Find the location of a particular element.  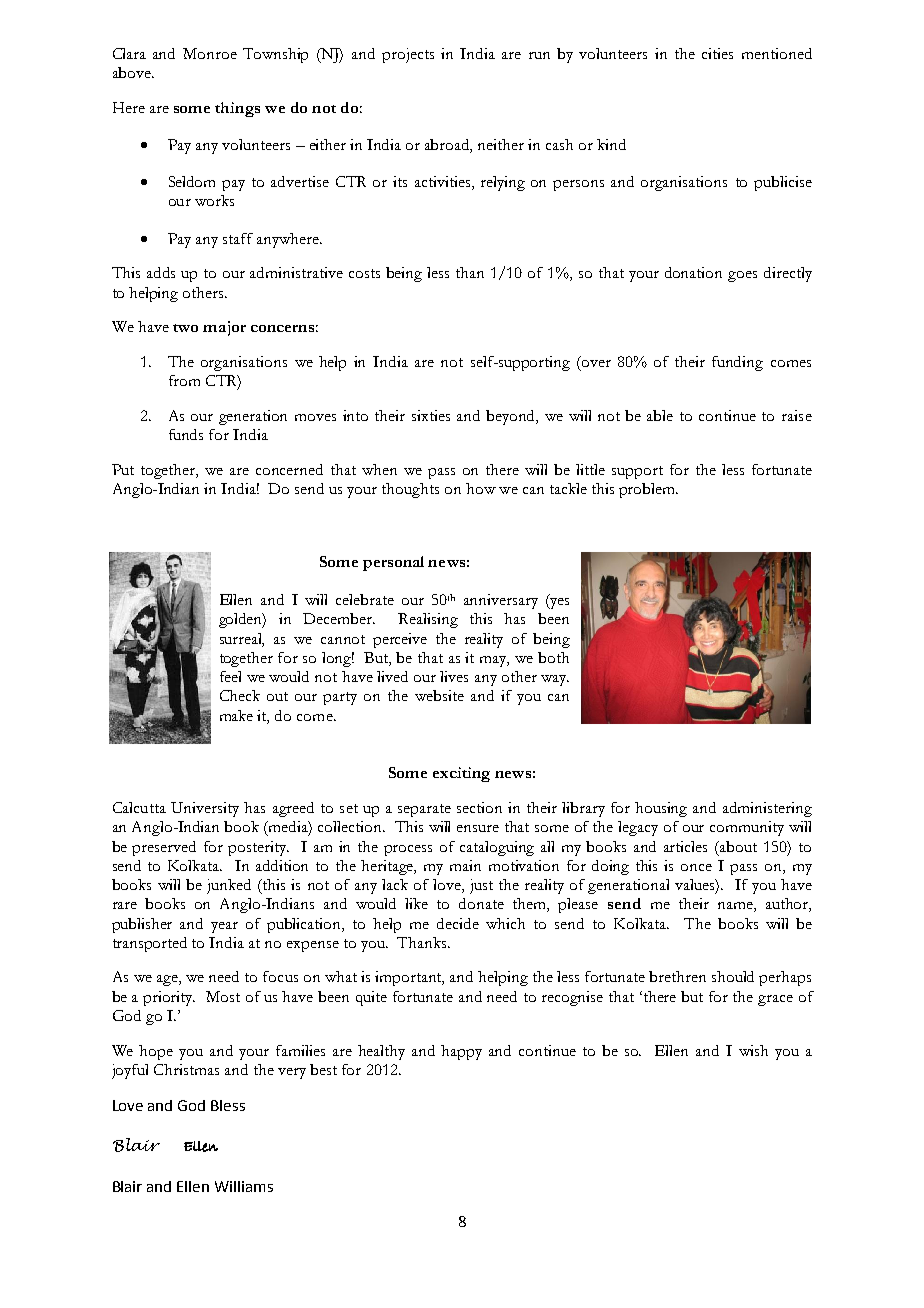

funding is located at coordinates (737, 363).
